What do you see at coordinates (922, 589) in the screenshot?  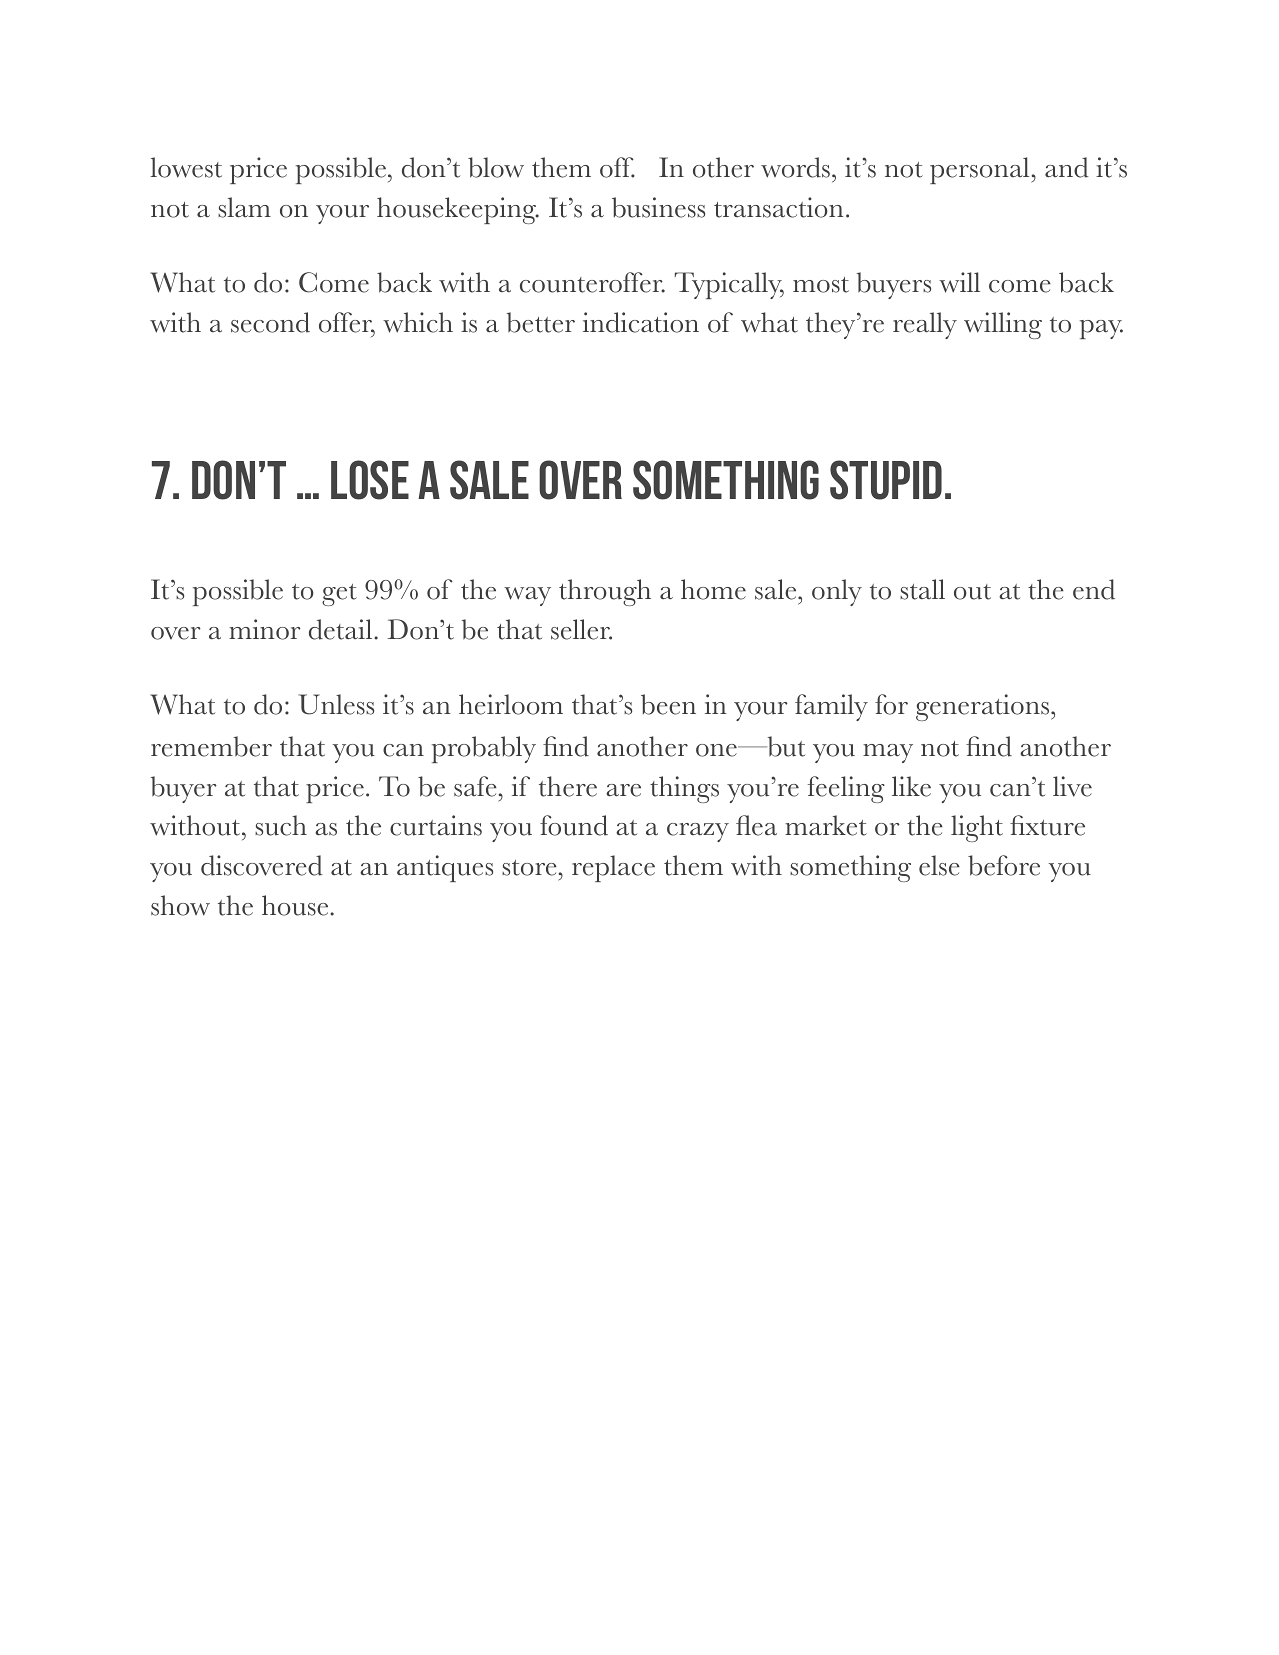 I see `stall` at bounding box center [922, 589].
